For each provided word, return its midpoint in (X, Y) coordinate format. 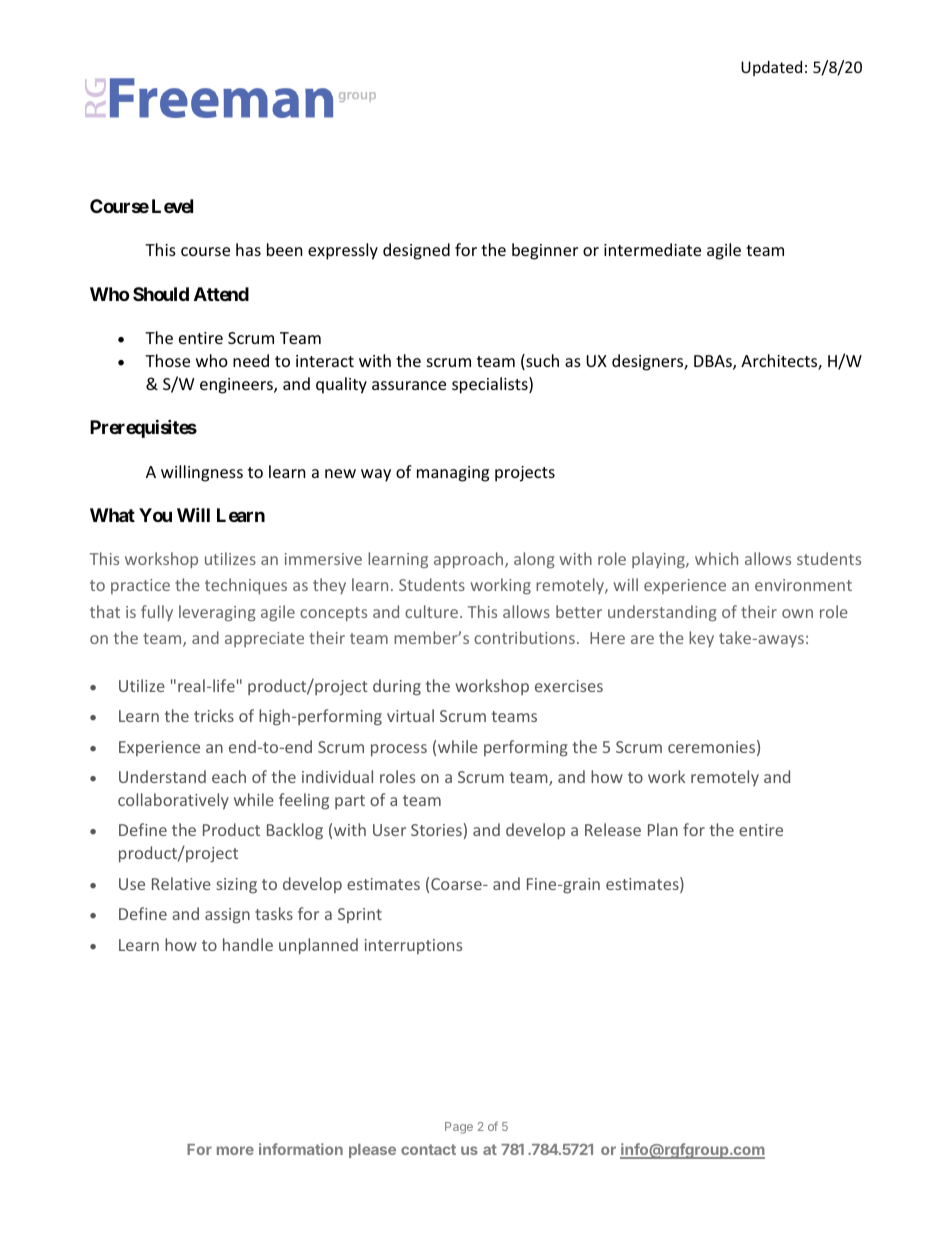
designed (416, 251)
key (701, 639)
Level (172, 206)
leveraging (217, 613)
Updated (771, 68)
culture (431, 611)
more (235, 1150)
